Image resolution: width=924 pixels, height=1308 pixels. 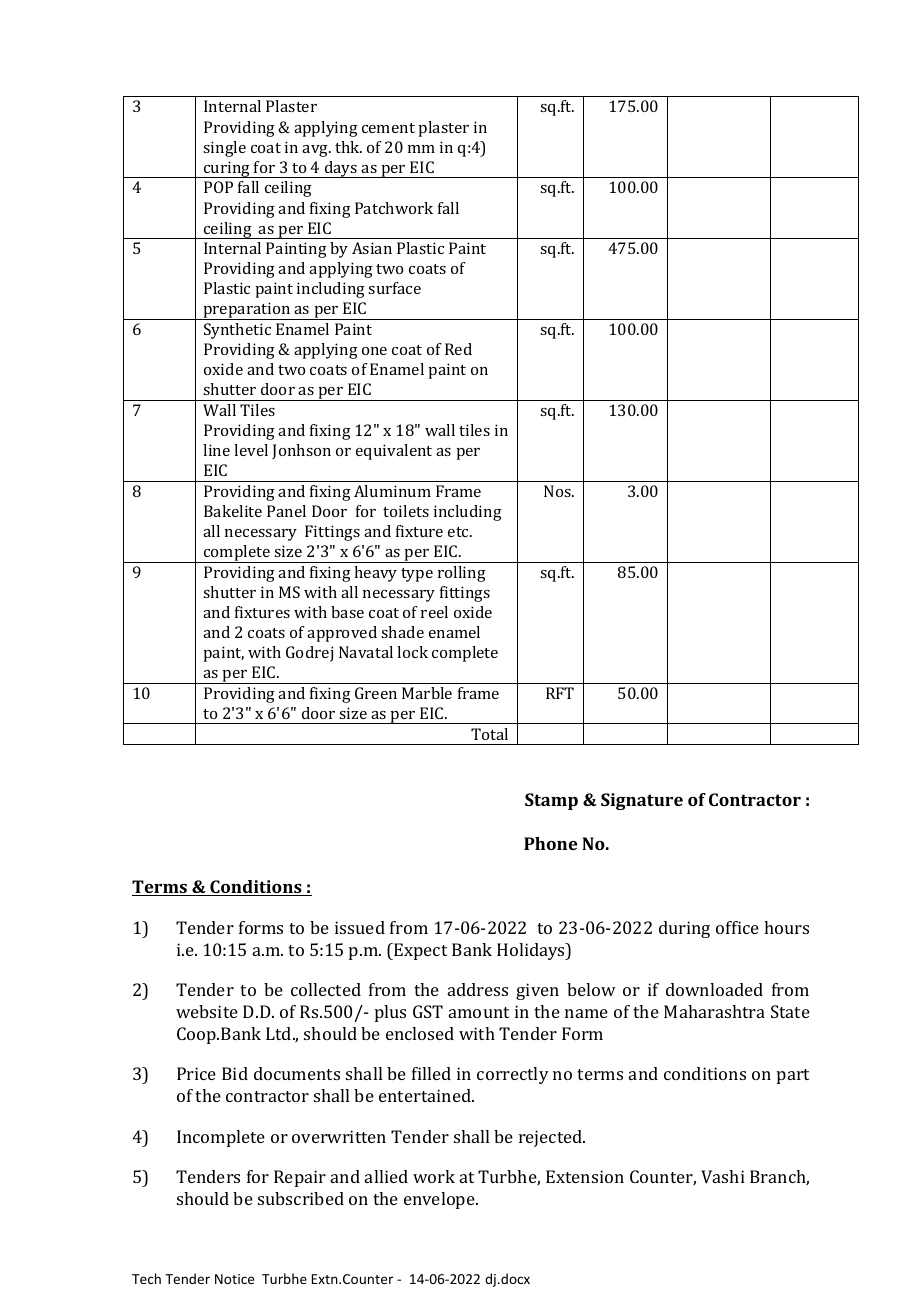 I want to click on Red, so click(x=458, y=349).
